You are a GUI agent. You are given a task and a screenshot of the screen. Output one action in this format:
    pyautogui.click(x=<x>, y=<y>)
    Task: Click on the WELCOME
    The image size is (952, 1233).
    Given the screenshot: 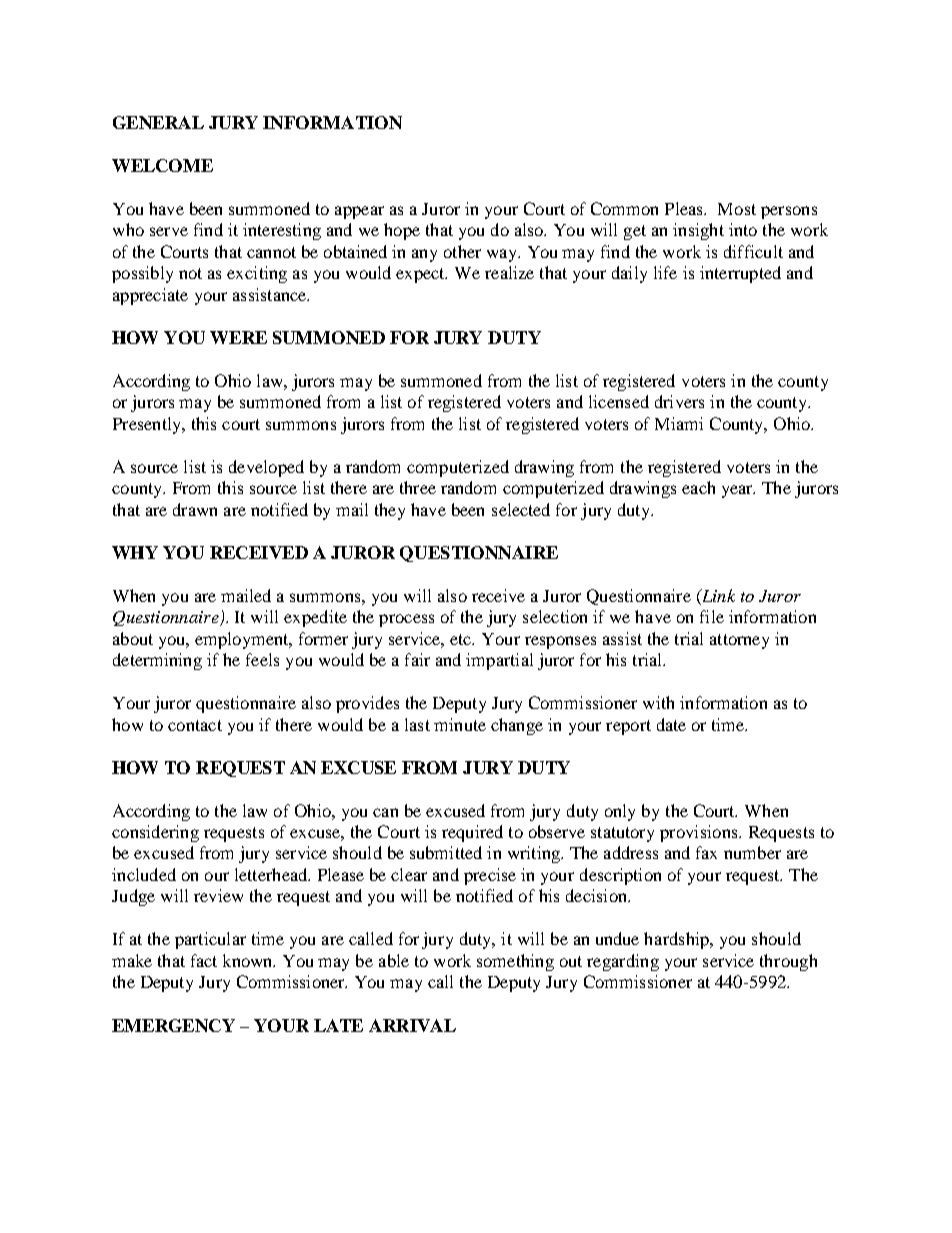 What is the action you would take?
    pyautogui.click(x=162, y=165)
